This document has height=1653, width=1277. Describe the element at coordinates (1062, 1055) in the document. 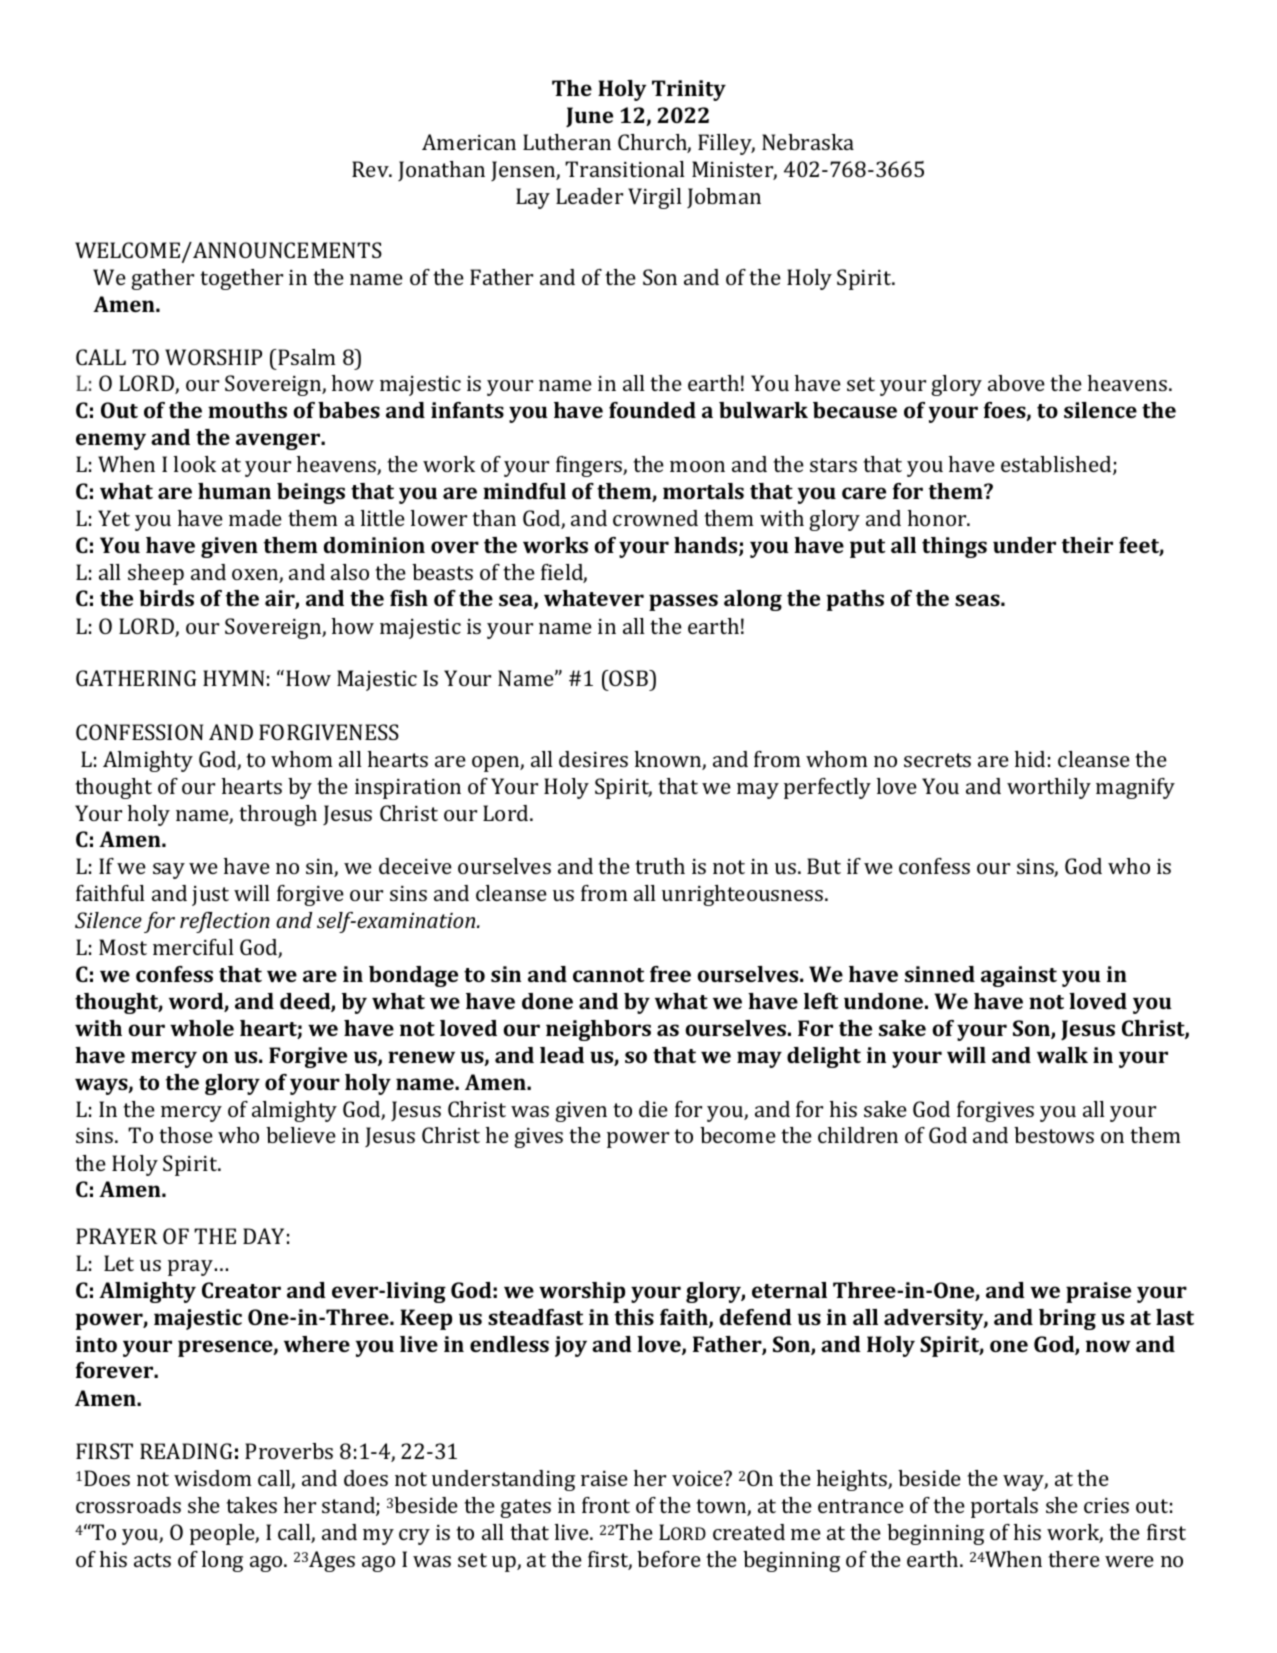

I see `walk` at that location.
